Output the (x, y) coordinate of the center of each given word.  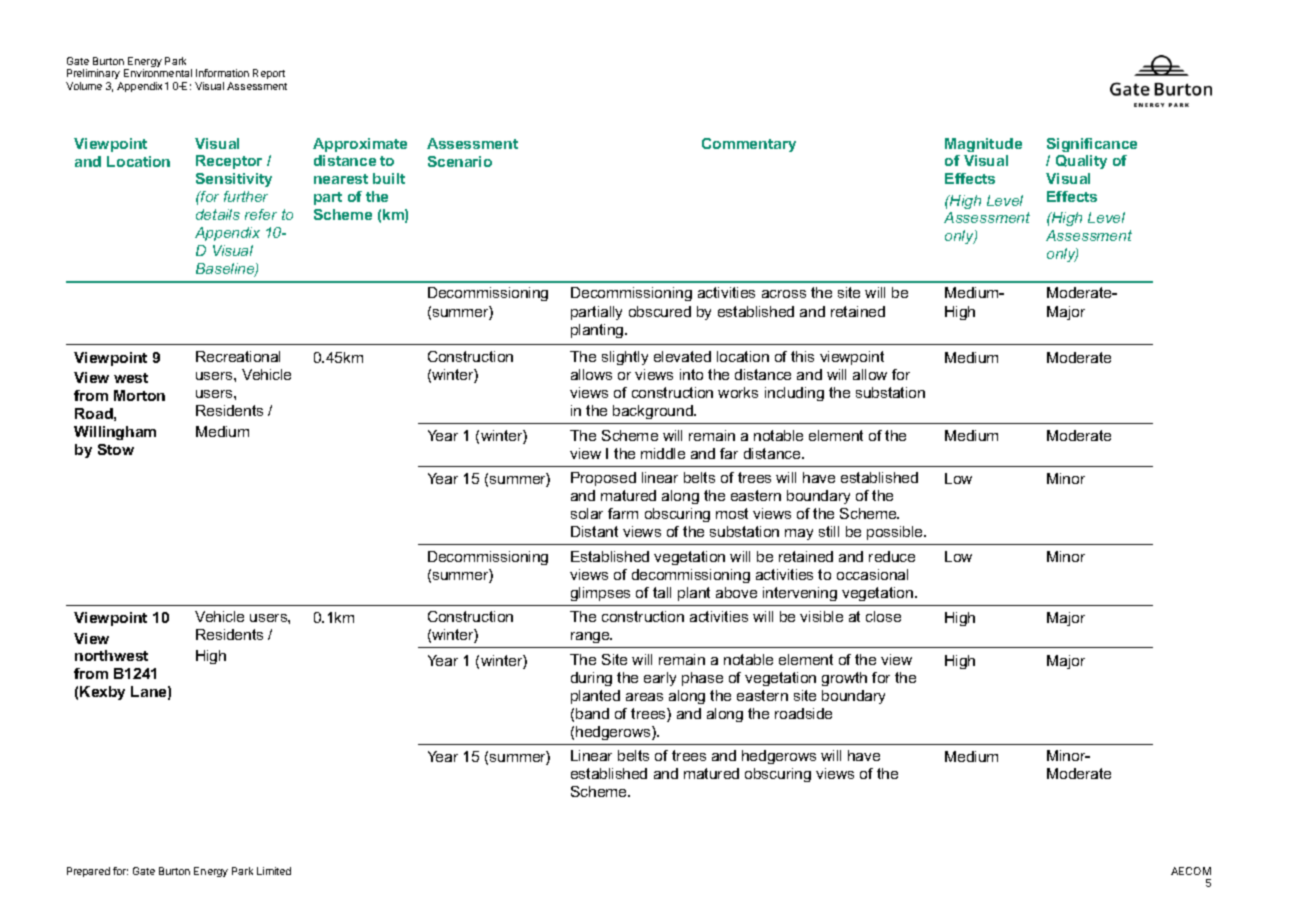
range (591, 637)
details (218, 214)
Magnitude (983, 145)
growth (844, 679)
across (784, 294)
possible (896, 533)
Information (222, 73)
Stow (116, 449)
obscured (660, 311)
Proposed (603, 479)
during (591, 679)
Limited (274, 871)
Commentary (749, 145)
